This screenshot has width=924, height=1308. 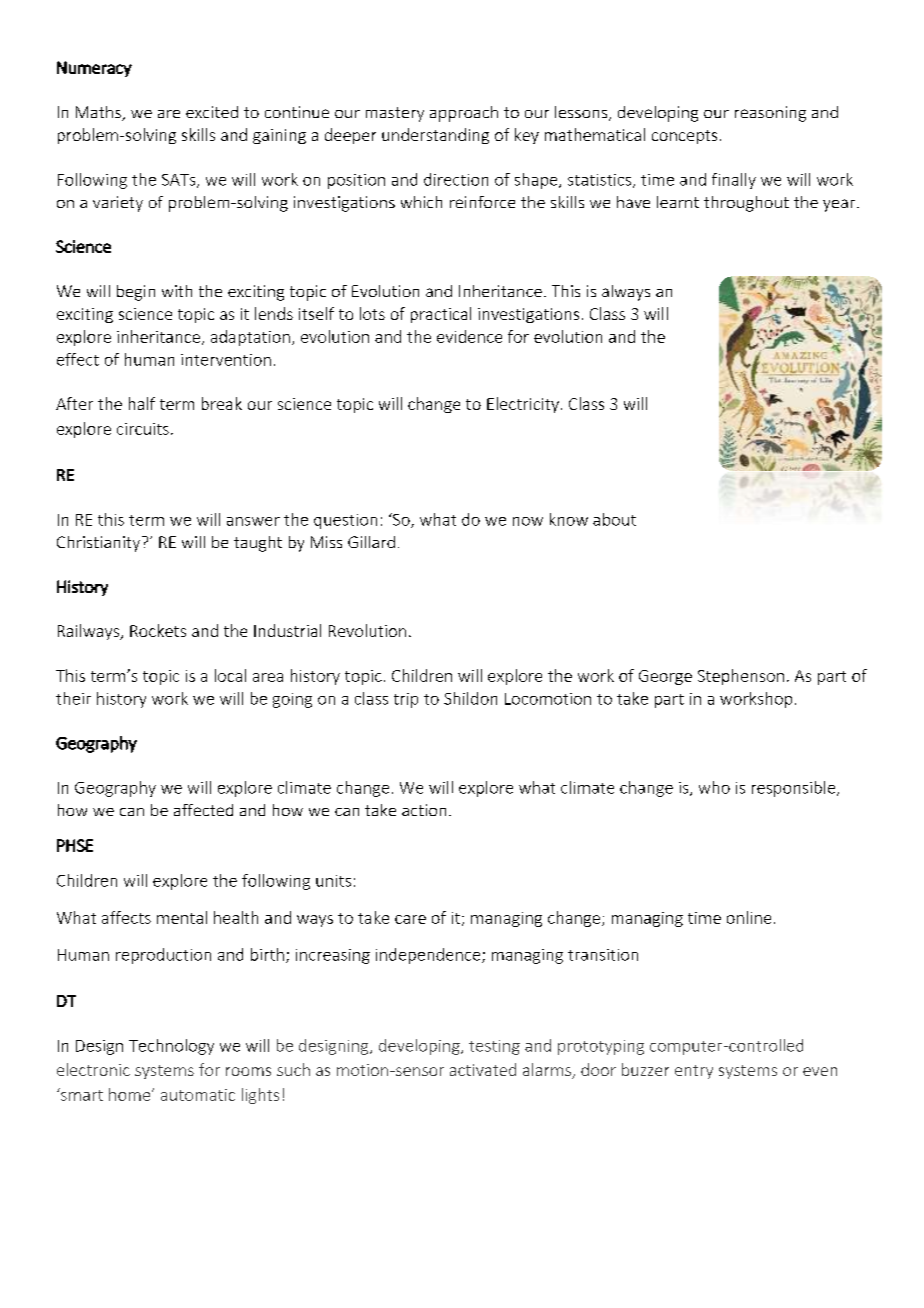 What do you see at coordinates (770, 114) in the screenshot?
I see `reasoning` at bounding box center [770, 114].
